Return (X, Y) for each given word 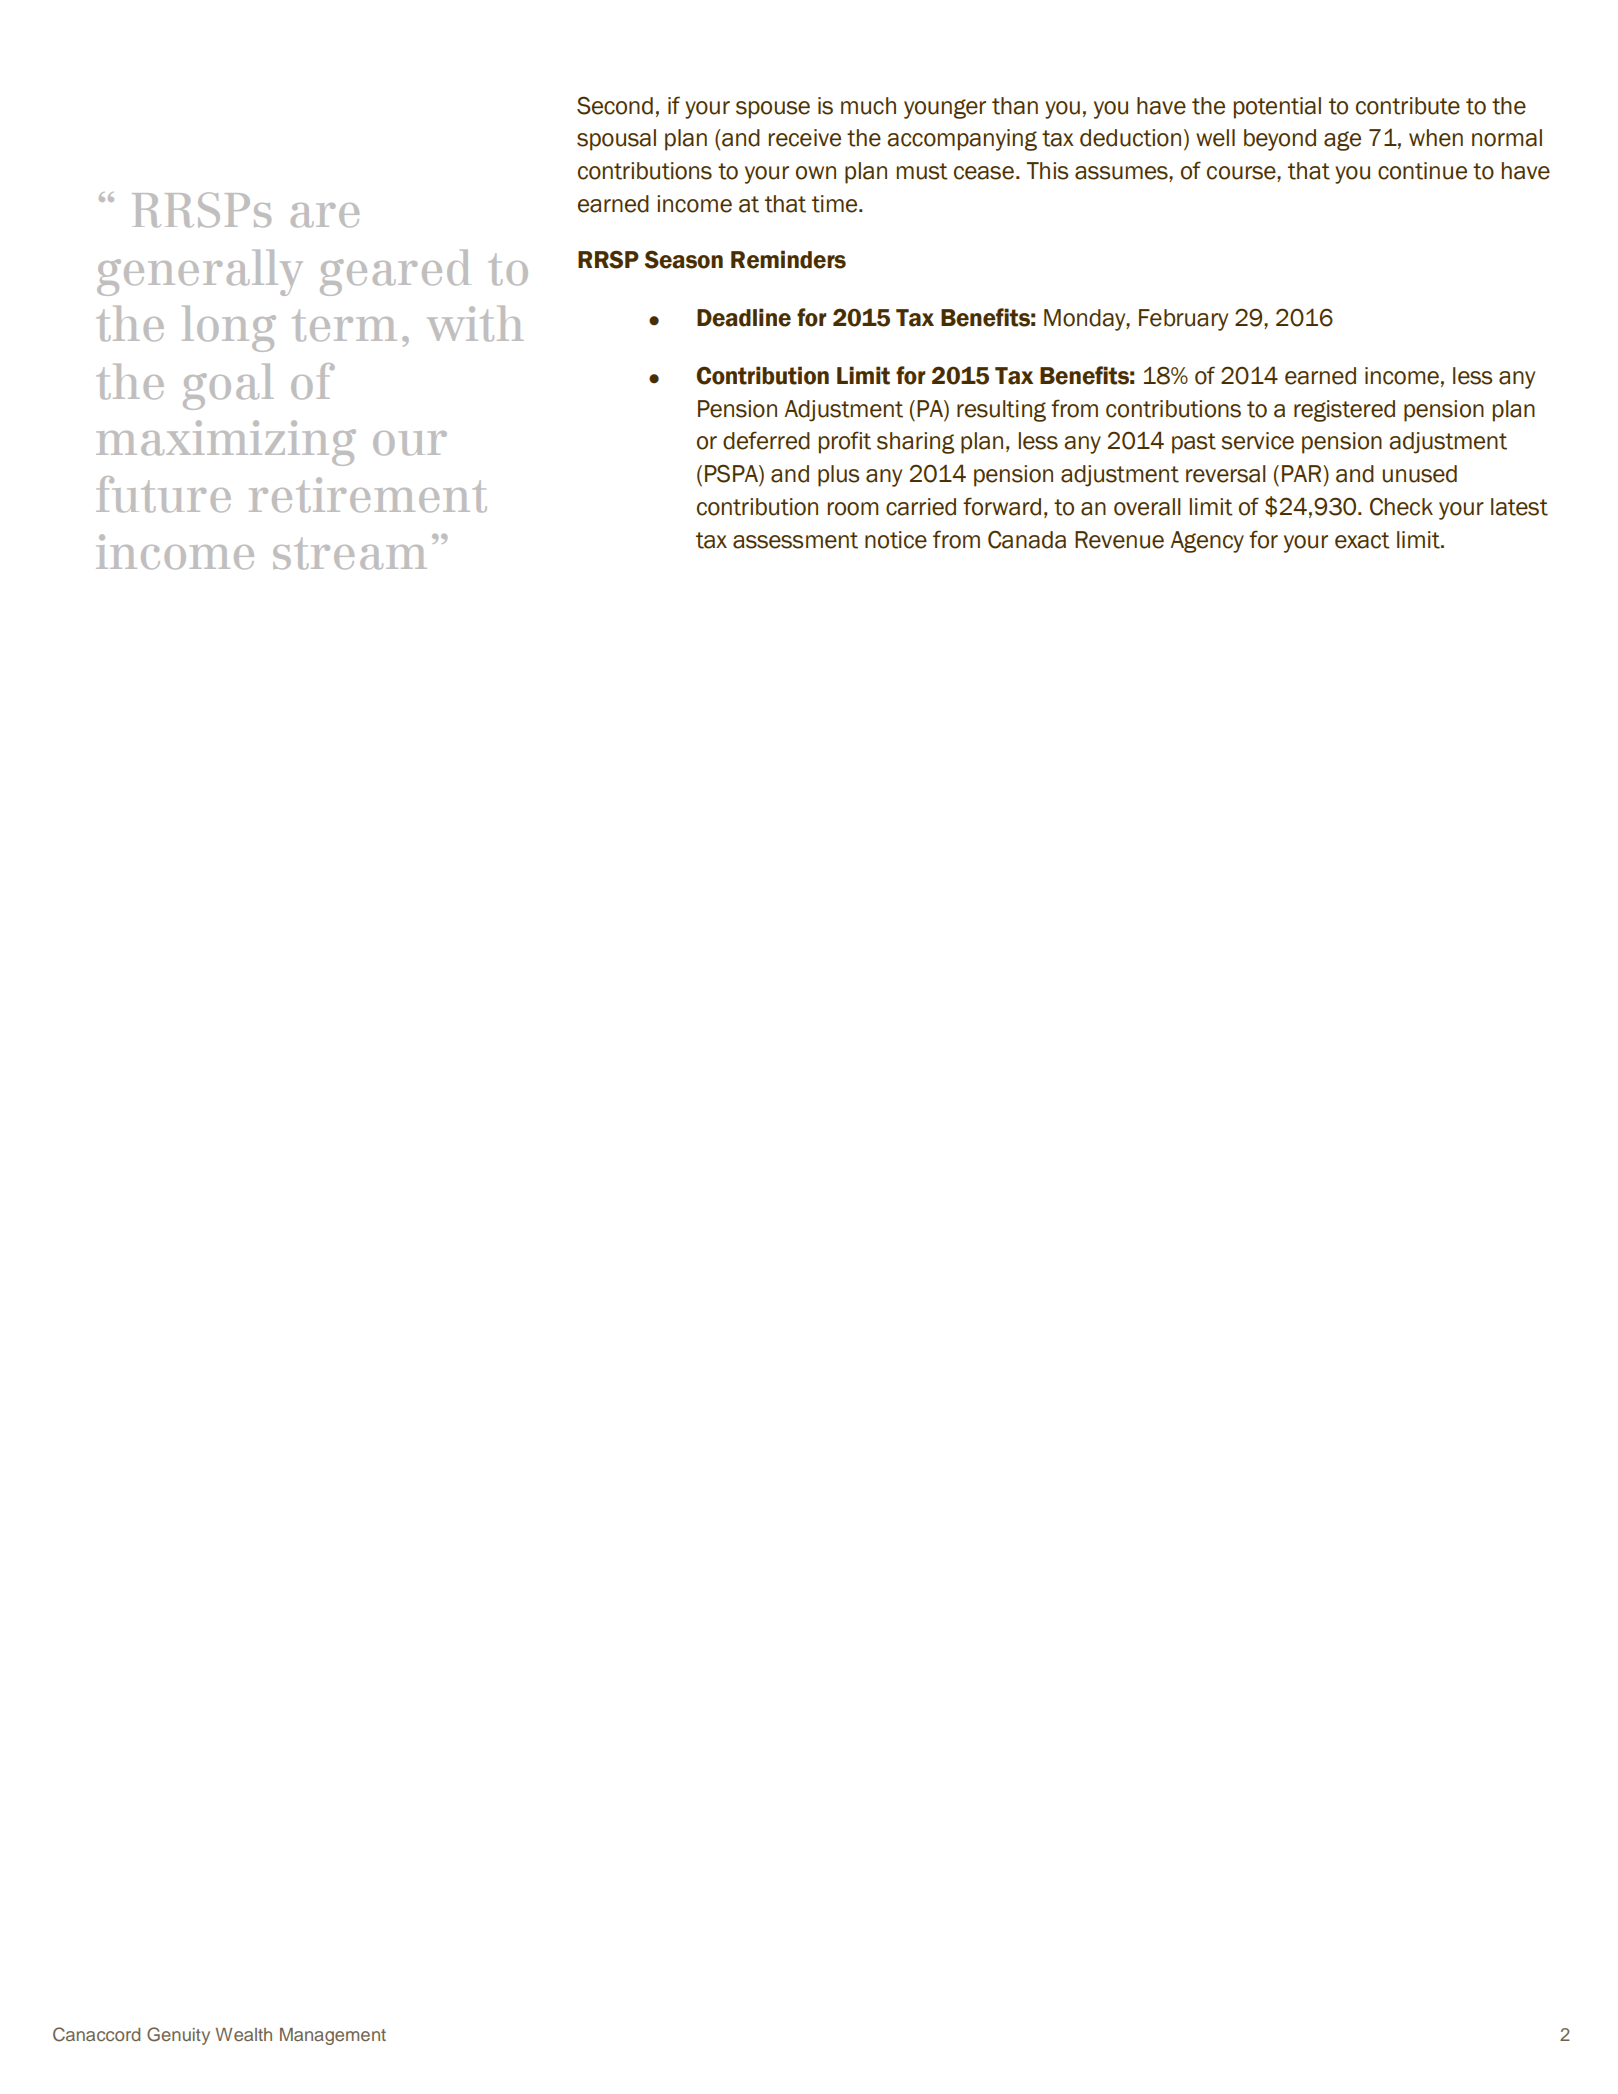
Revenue (1119, 540)
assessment (795, 540)
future (163, 494)
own (816, 173)
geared (395, 273)
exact (1362, 540)
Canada (1027, 539)
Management (333, 2036)
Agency (1207, 542)
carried (921, 507)
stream (350, 553)
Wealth (244, 2034)
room (853, 509)
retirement (368, 495)
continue (1422, 171)
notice (896, 540)
